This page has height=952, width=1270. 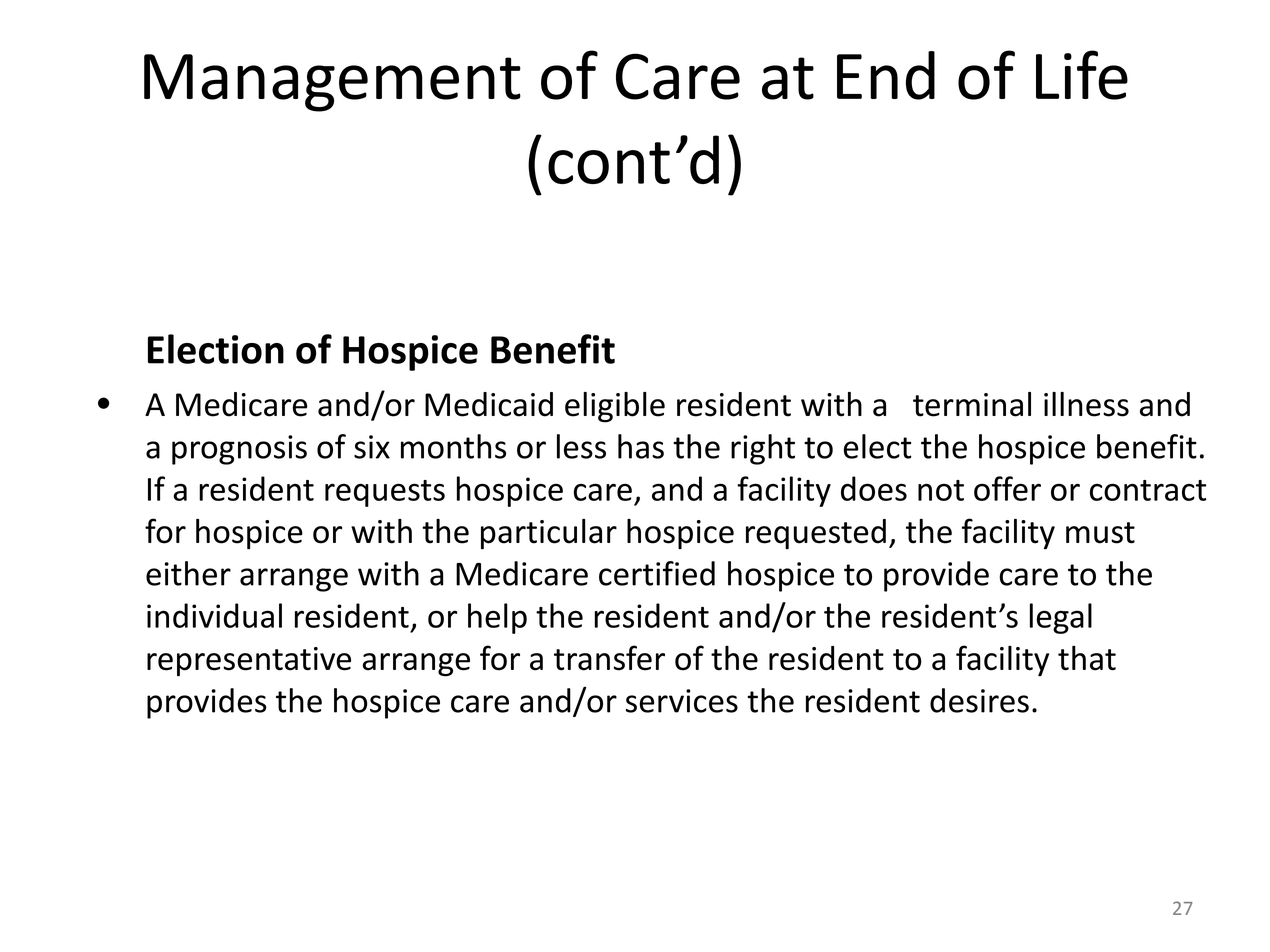 I want to click on offer, so click(x=1007, y=488).
